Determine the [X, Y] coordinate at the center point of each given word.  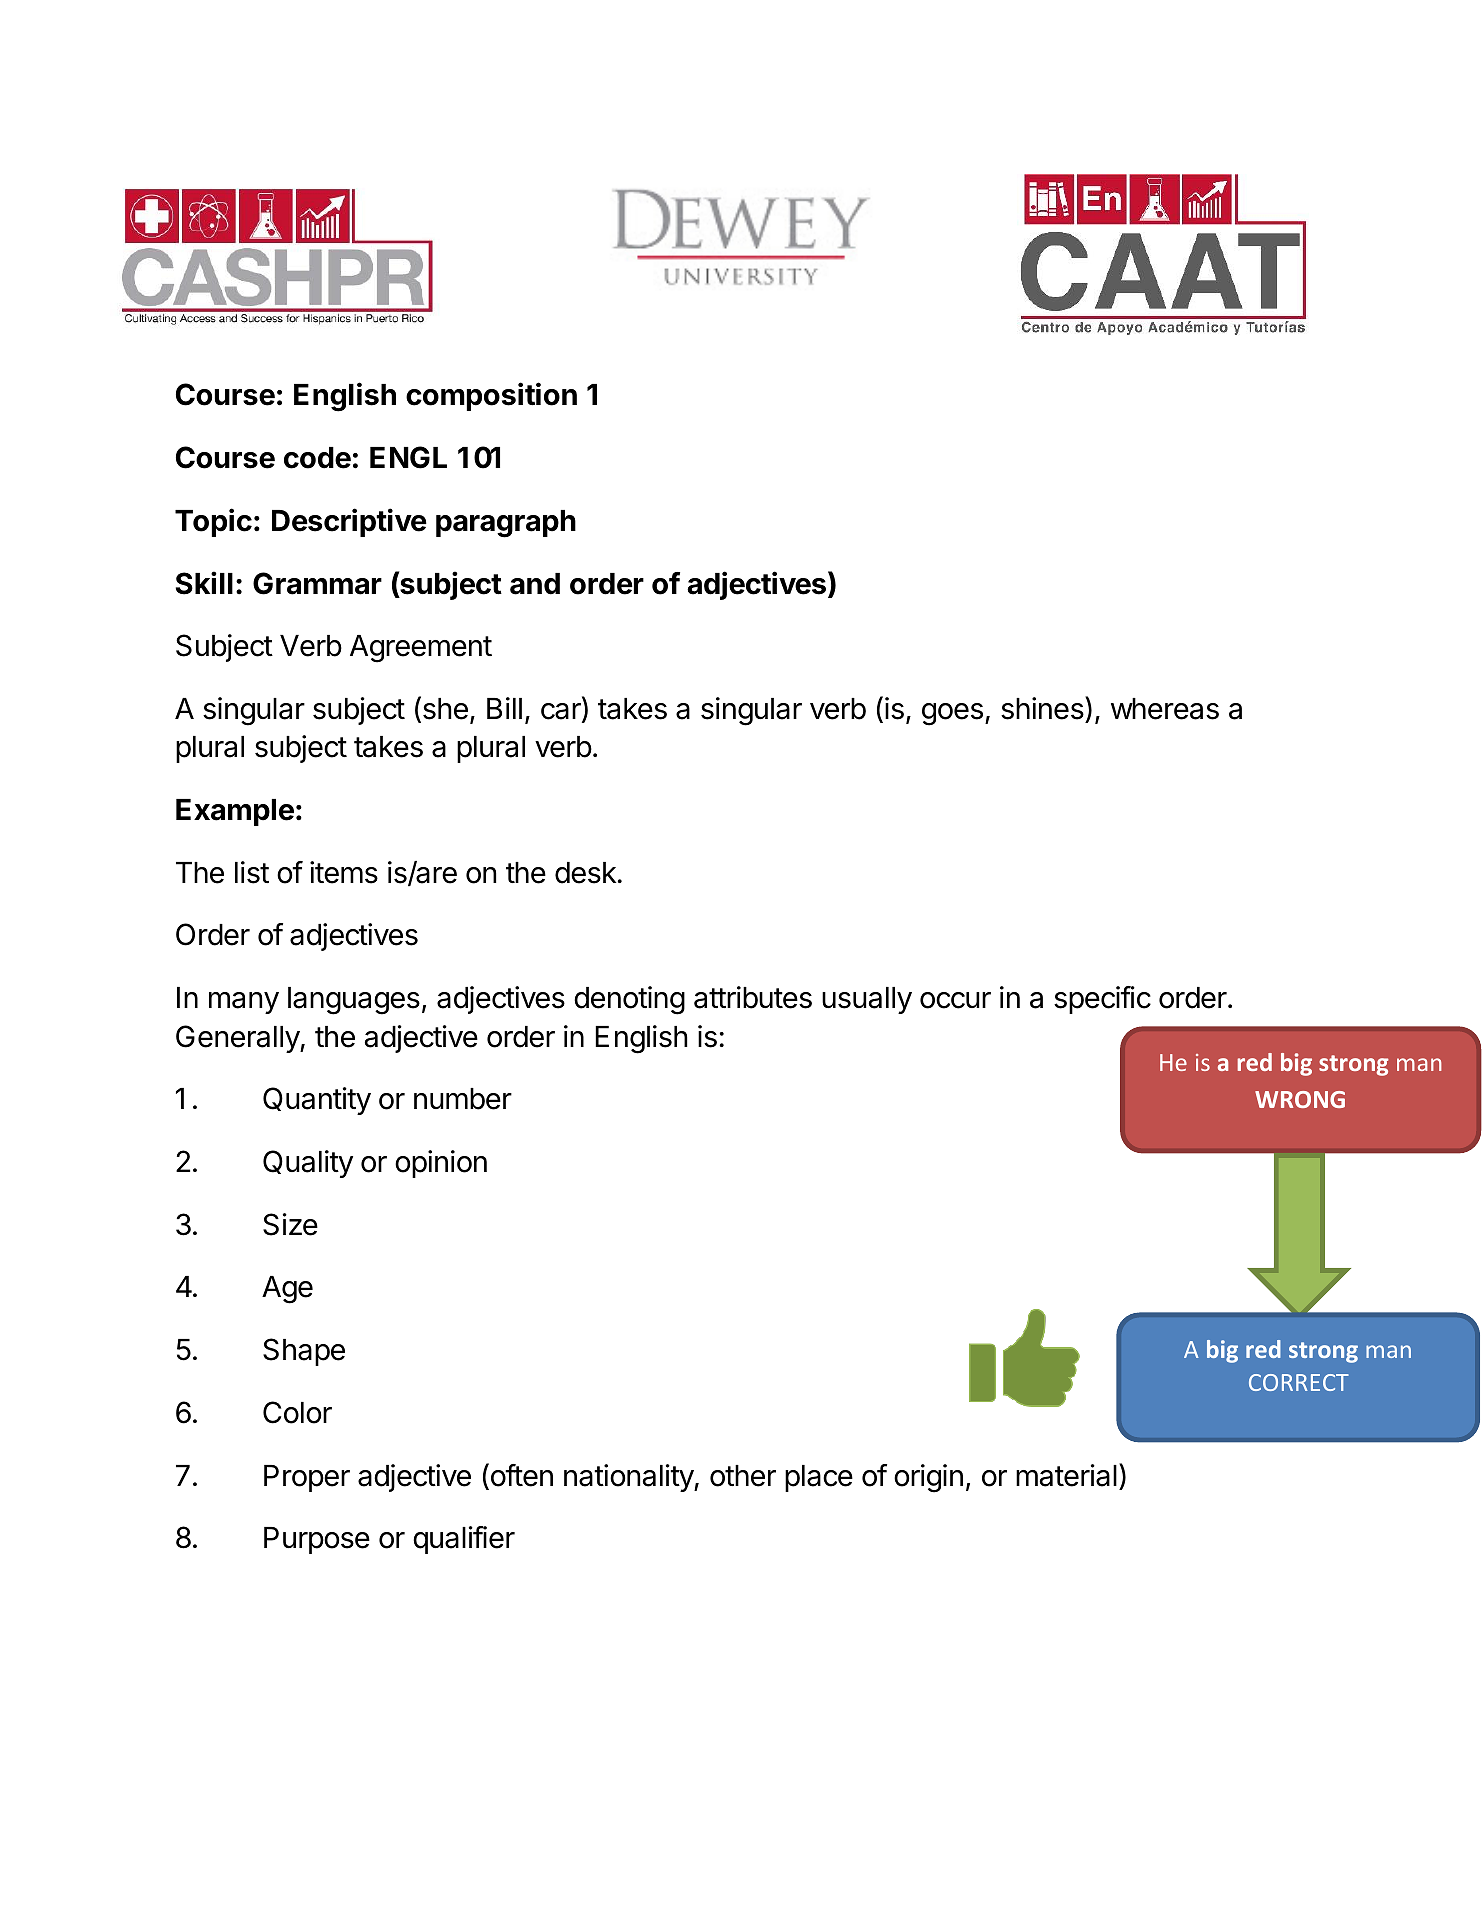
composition [491, 396]
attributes [753, 997]
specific [1102, 1000]
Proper [307, 1478]
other [743, 1476]
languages [354, 1001]
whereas [1165, 709]
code [317, 458]
